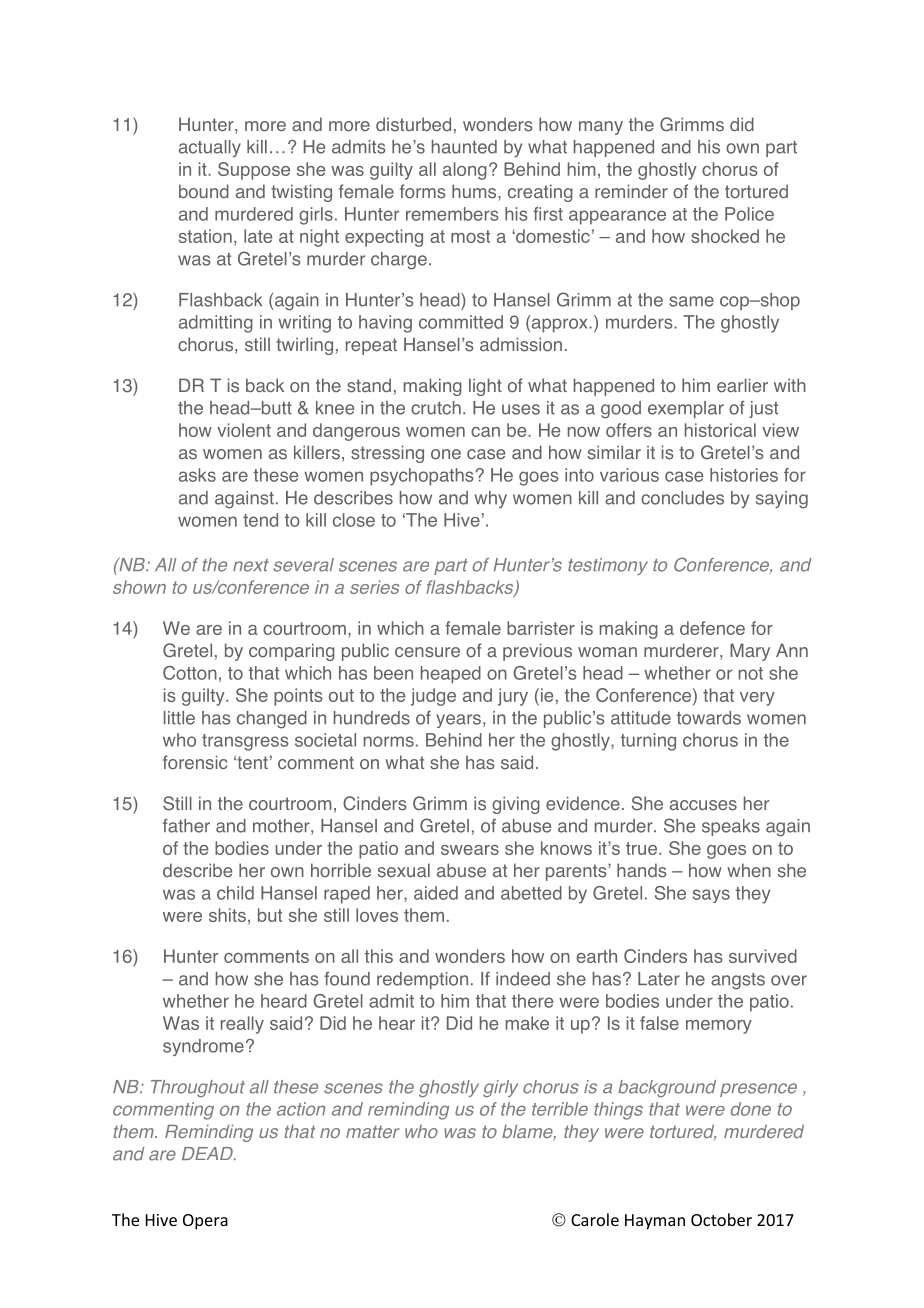  I want to click on child, so click(235, 893).
